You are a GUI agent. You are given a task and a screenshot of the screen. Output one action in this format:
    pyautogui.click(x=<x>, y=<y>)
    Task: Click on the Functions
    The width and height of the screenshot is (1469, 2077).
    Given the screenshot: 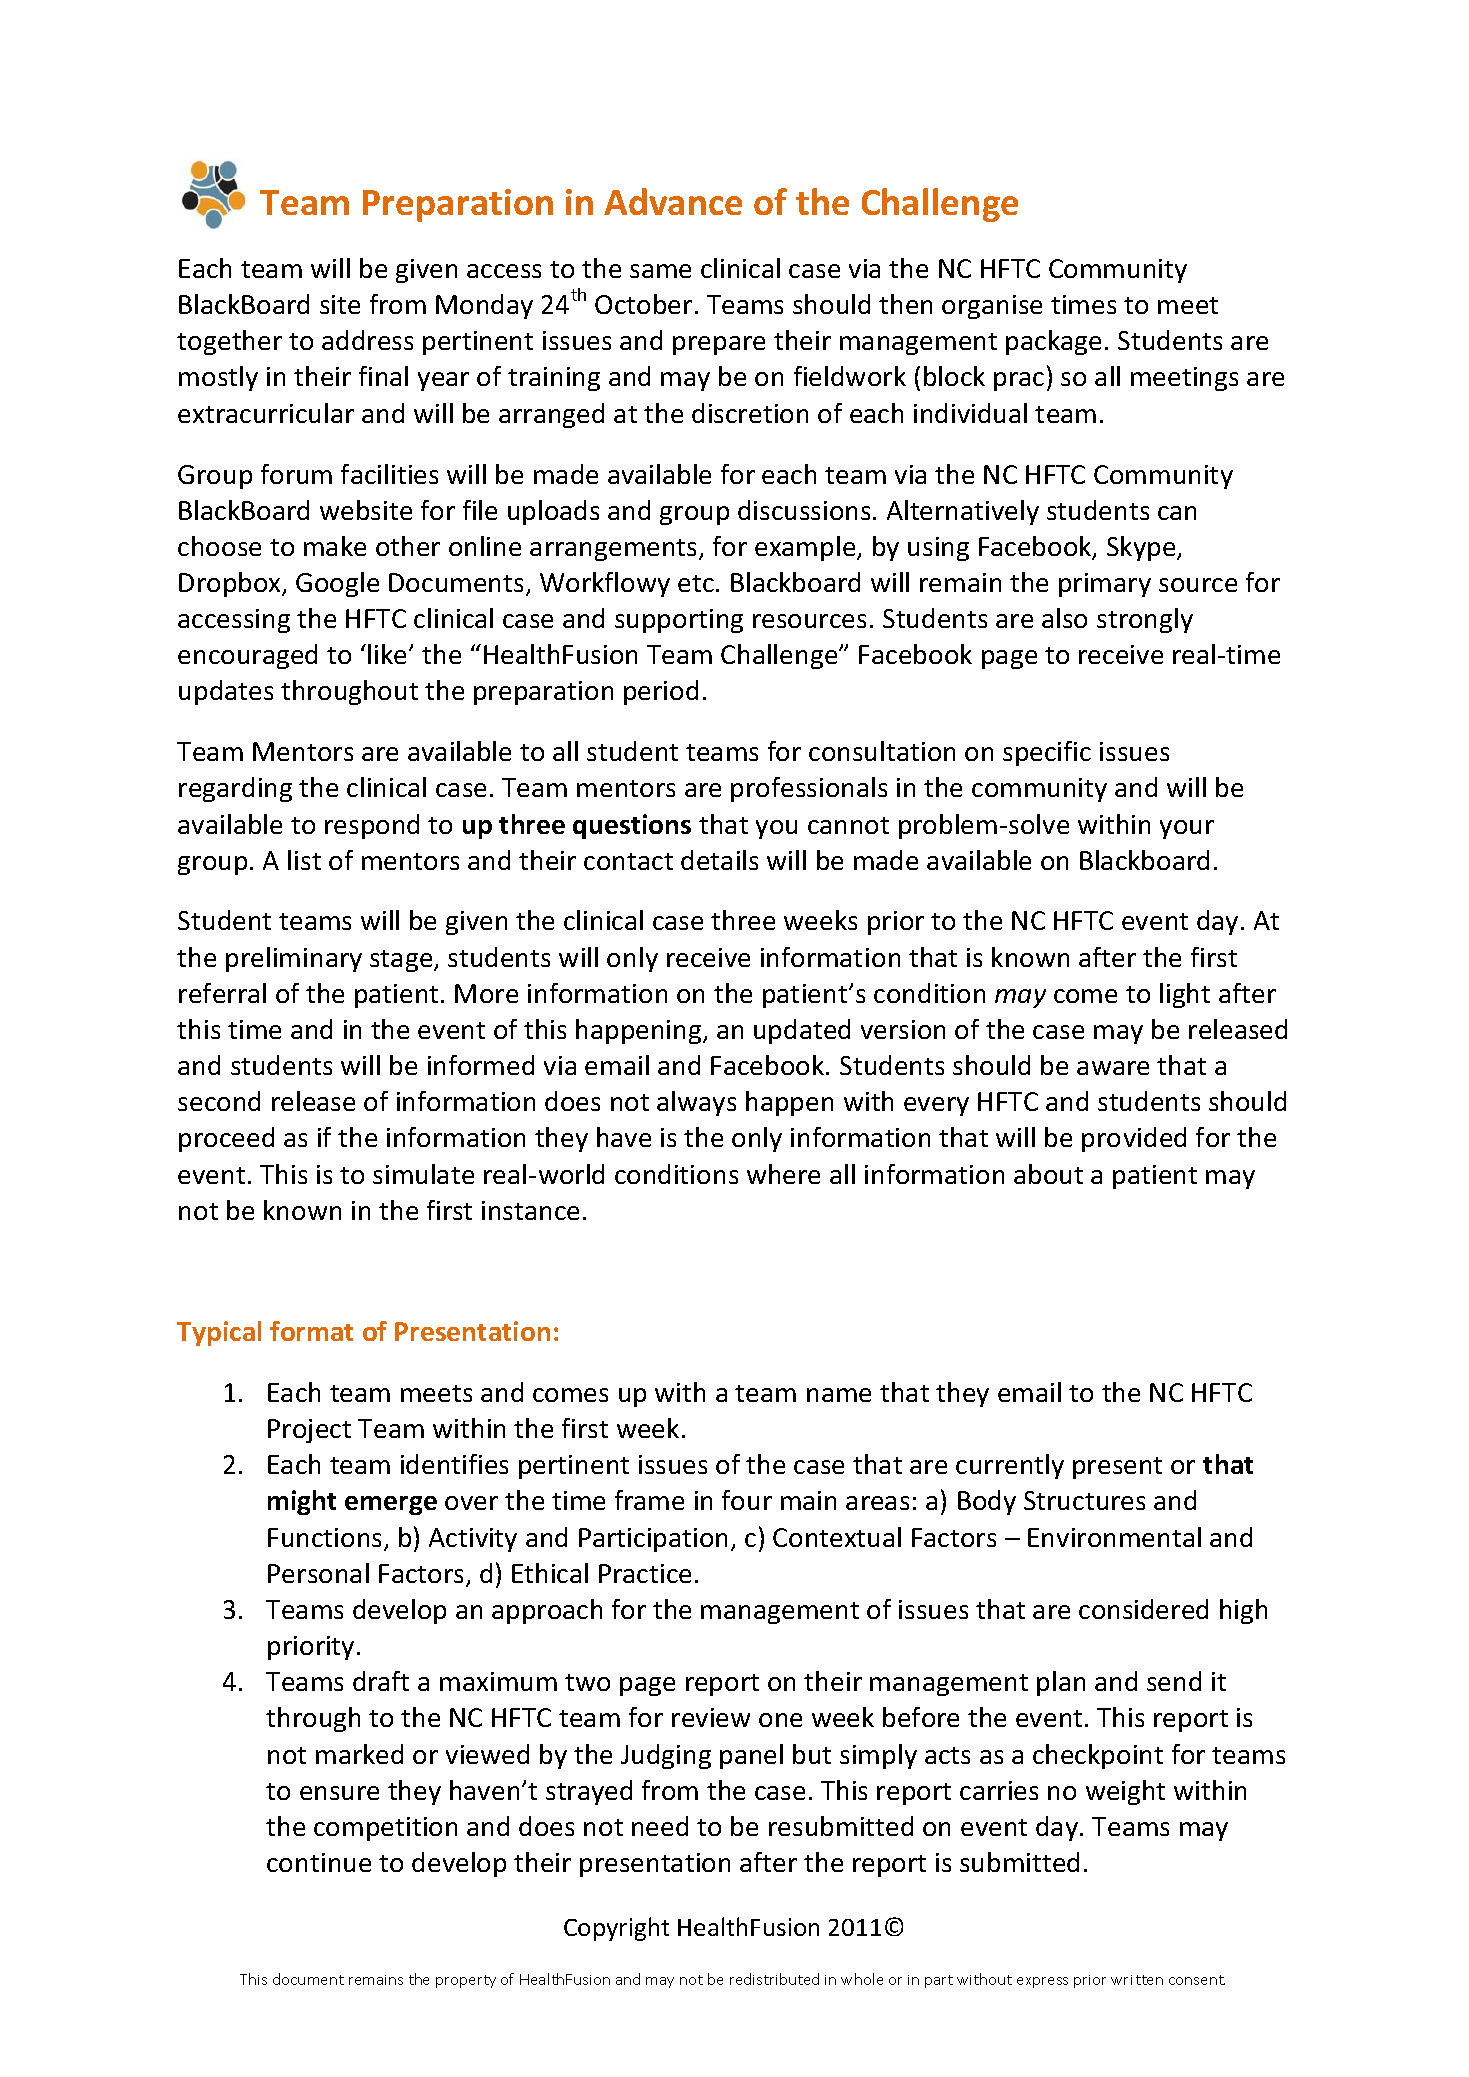 What is the action you would take?
    pyautogui.click(x=326, y=1539)
